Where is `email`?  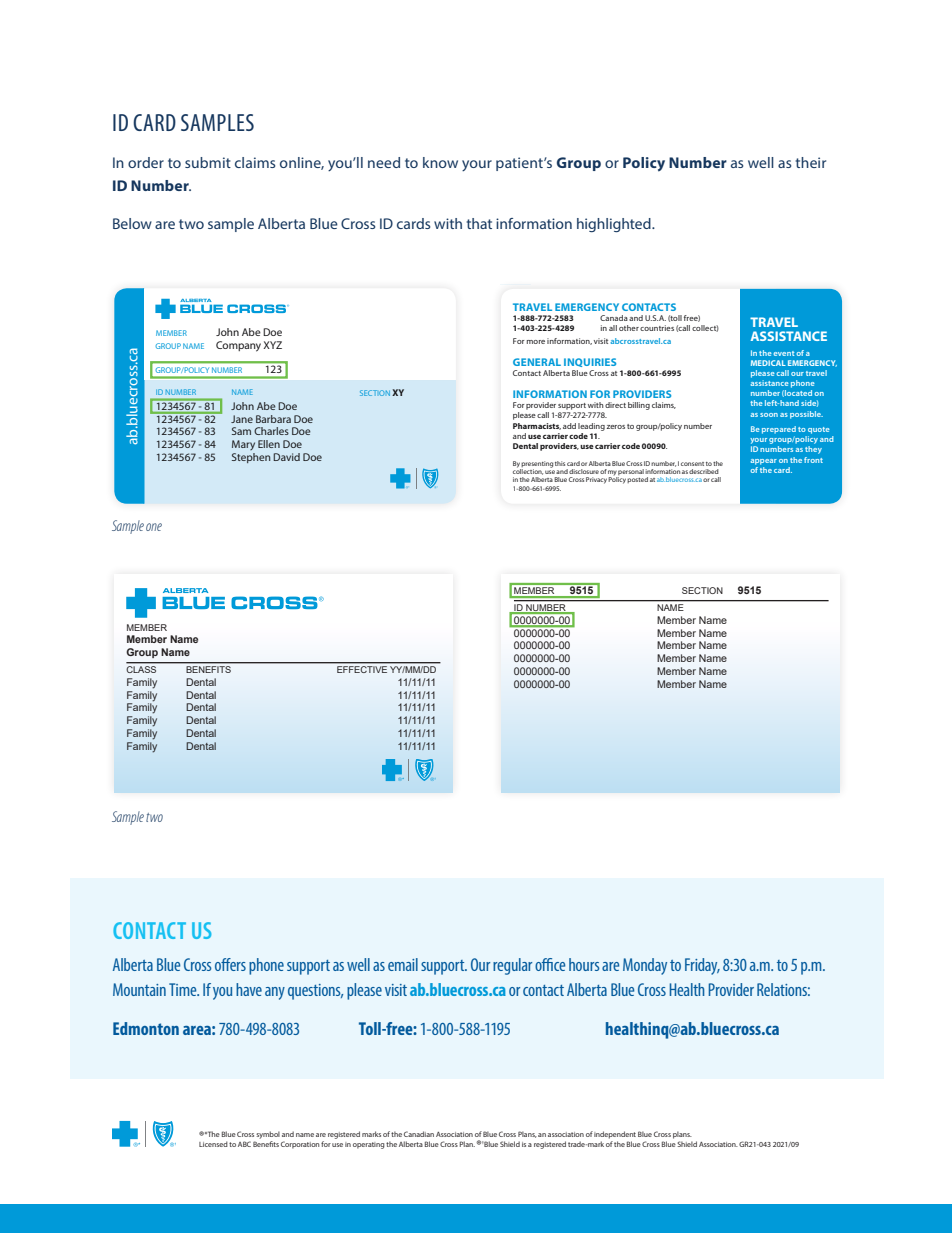
email is located at coordinates (403, 964).
